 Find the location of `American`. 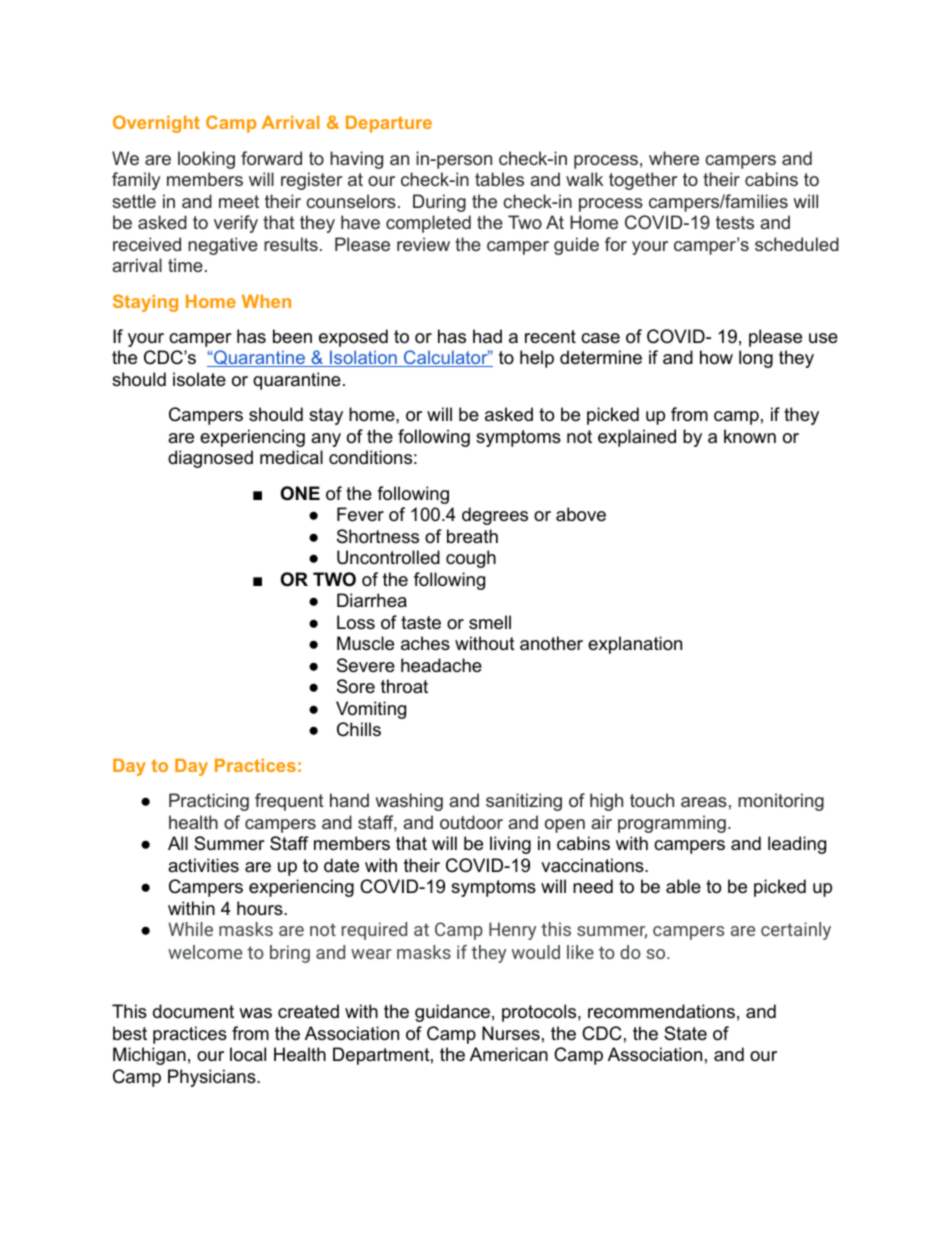

American is located at coordinates (509, 1054).
